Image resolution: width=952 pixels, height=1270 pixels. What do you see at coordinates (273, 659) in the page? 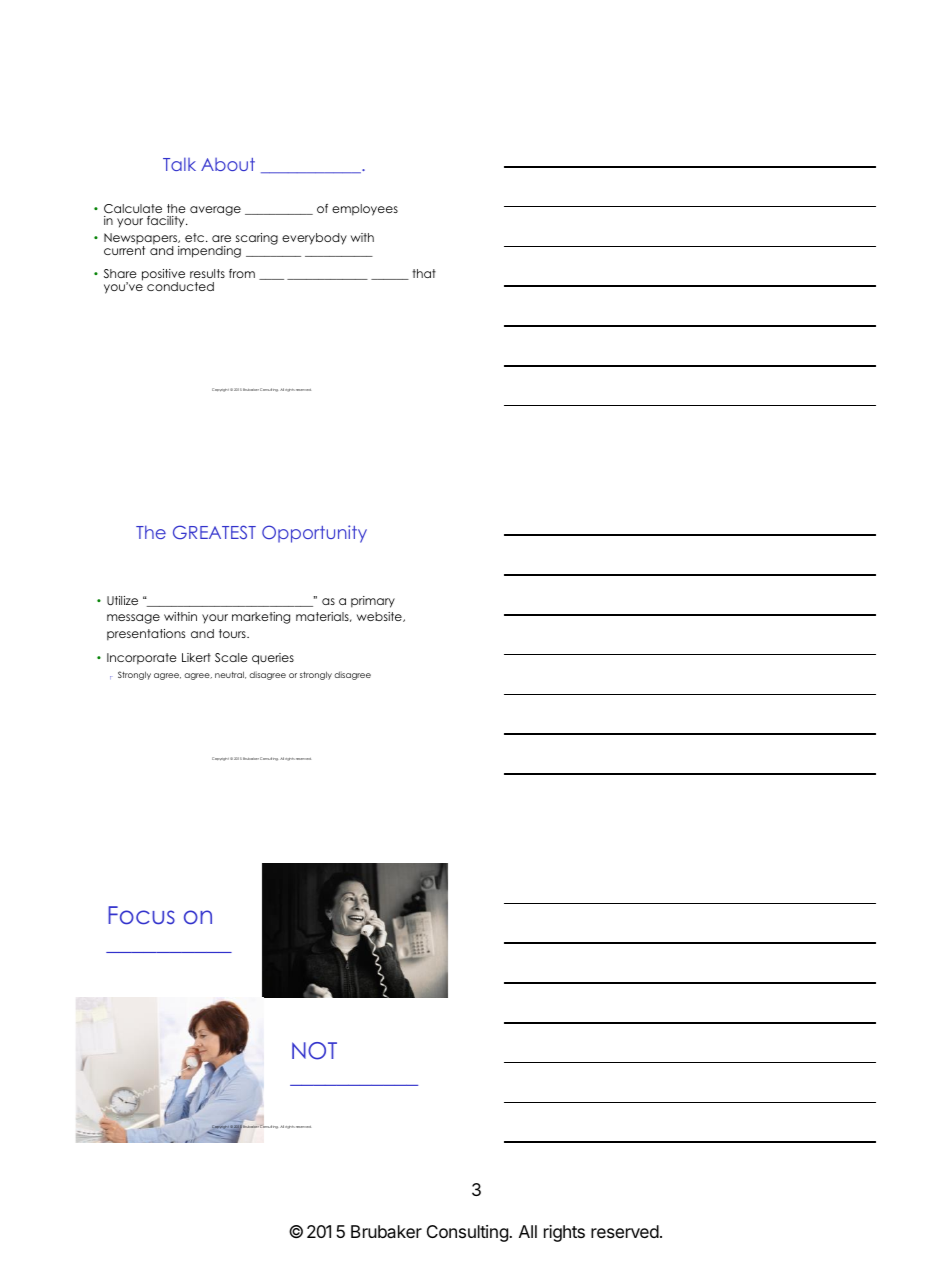
I see `queries` at bounding box center [273, 659].
